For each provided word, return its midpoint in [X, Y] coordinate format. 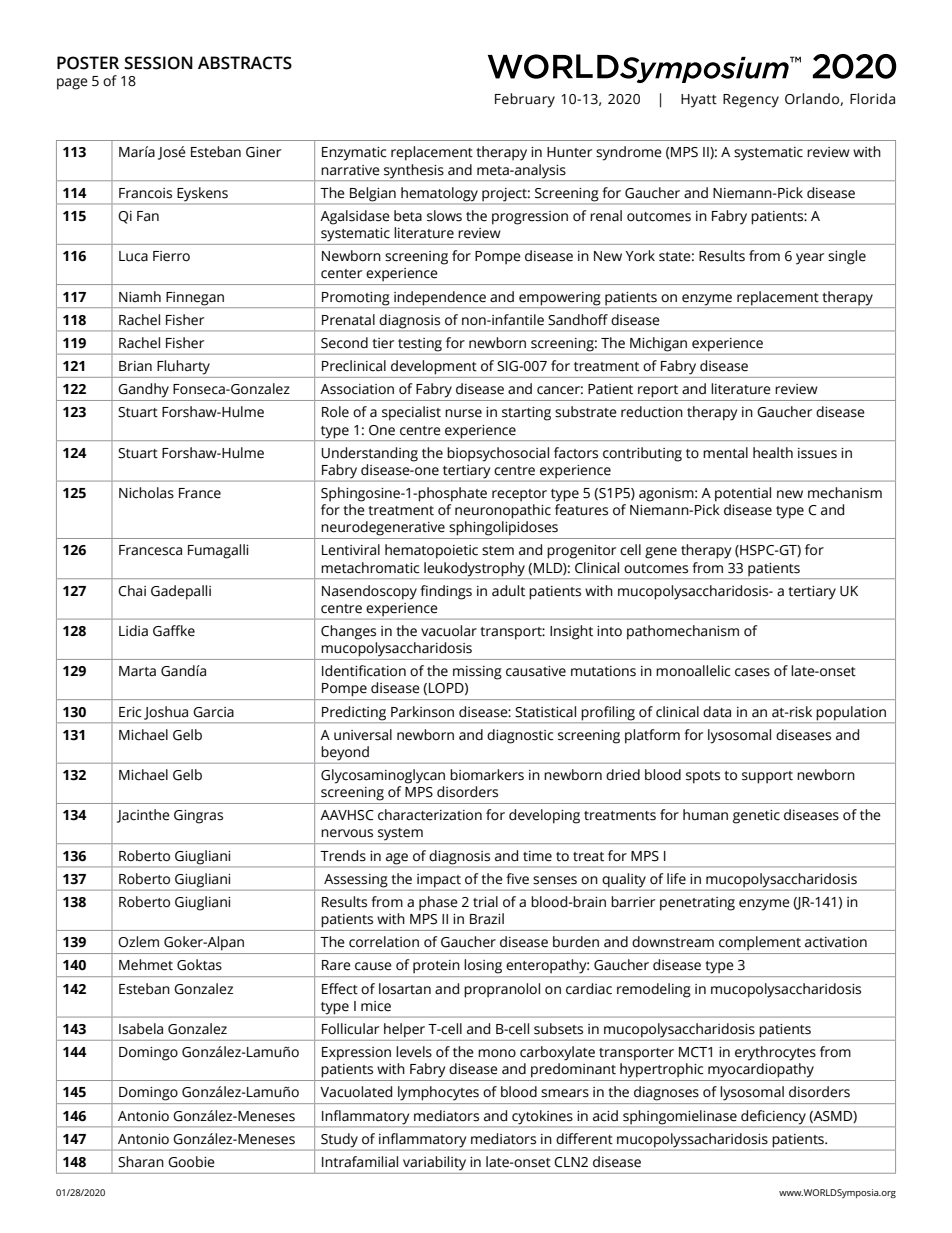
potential [743, 494]
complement [760, 943]
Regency [751, 101]
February [525, 100]
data [717, 712]
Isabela [141, 1029]
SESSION [158, 63]
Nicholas [146, 493]
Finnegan [195, 299]
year [810, 259]
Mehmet [146, 965]
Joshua [166, 713]
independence [440, 298]
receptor [519, 495]
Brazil [487, 919]
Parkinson [422, 712]
